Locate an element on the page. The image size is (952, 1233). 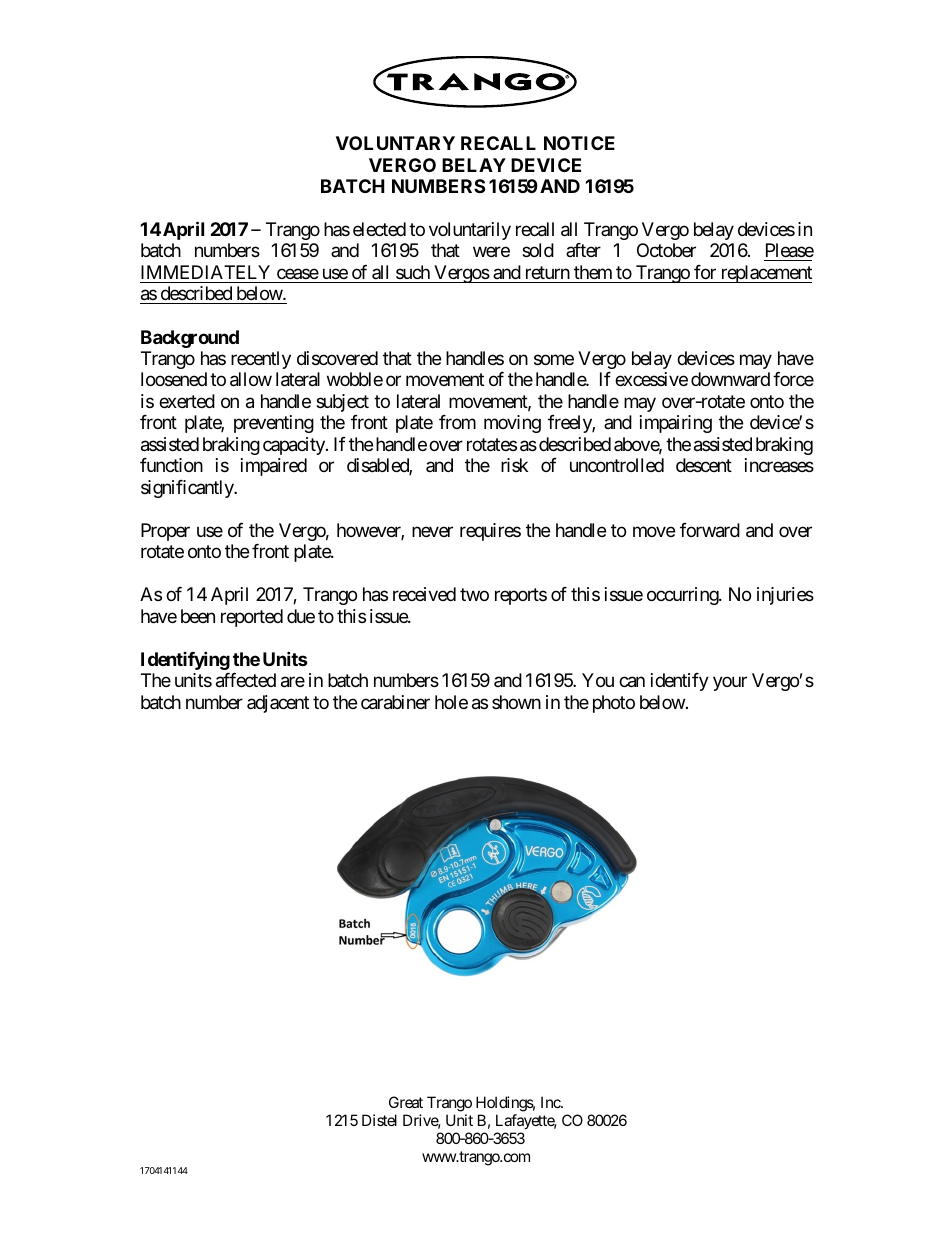
your is located at coordinates (730, 684).
